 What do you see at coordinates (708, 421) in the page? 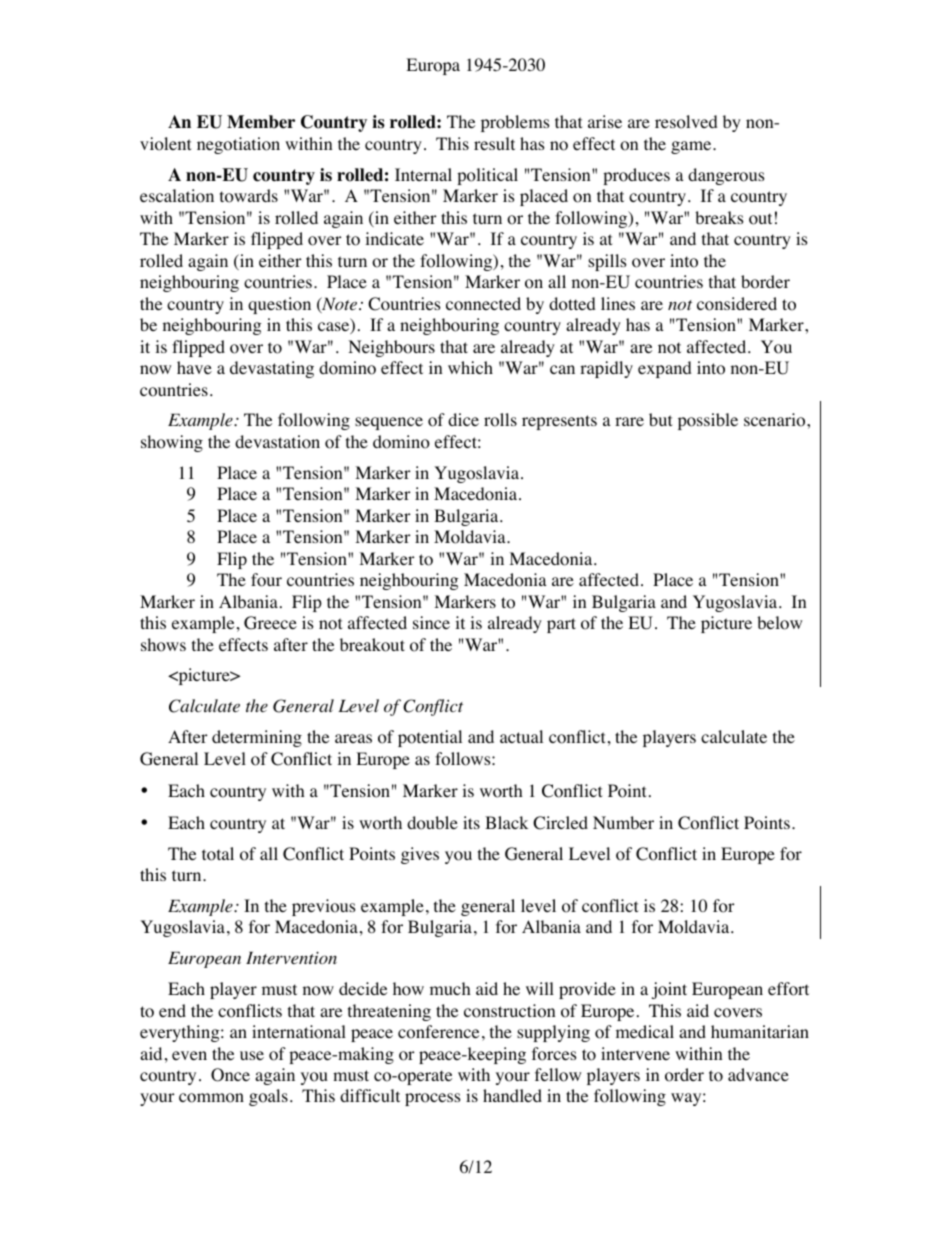
I see `possible` at bounding box center [708, 421].
